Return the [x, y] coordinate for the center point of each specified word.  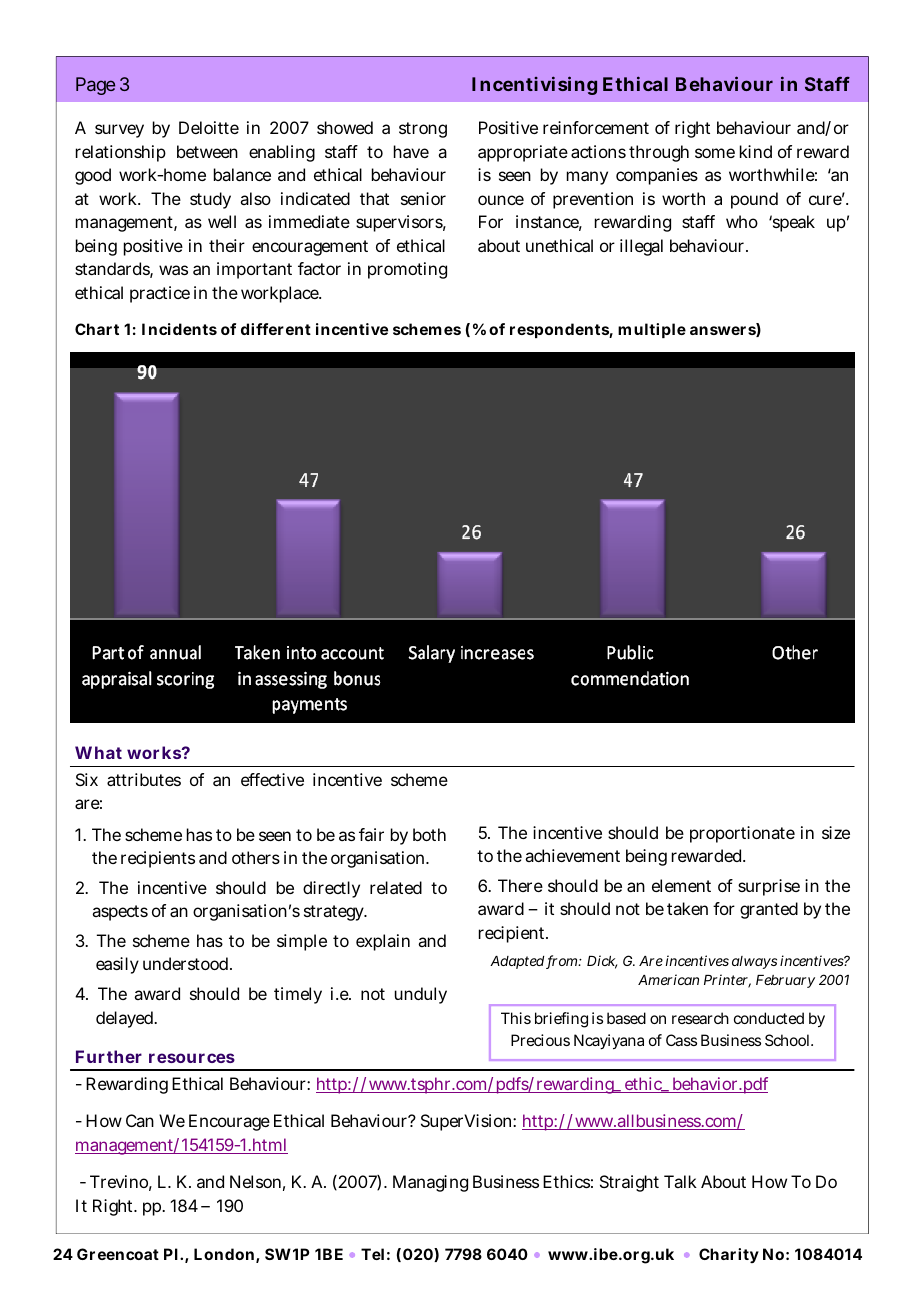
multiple [652, 330]
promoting [407, 270]
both [429, 834]
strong [423, 130]
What [98, 752]
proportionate [742, 834]
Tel [372, 1254]
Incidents [179, 329]
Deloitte [209, 127]
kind [756, 151]
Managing [430, 1183]
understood [187, 963]
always [754, 962]
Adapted [518, 962]
